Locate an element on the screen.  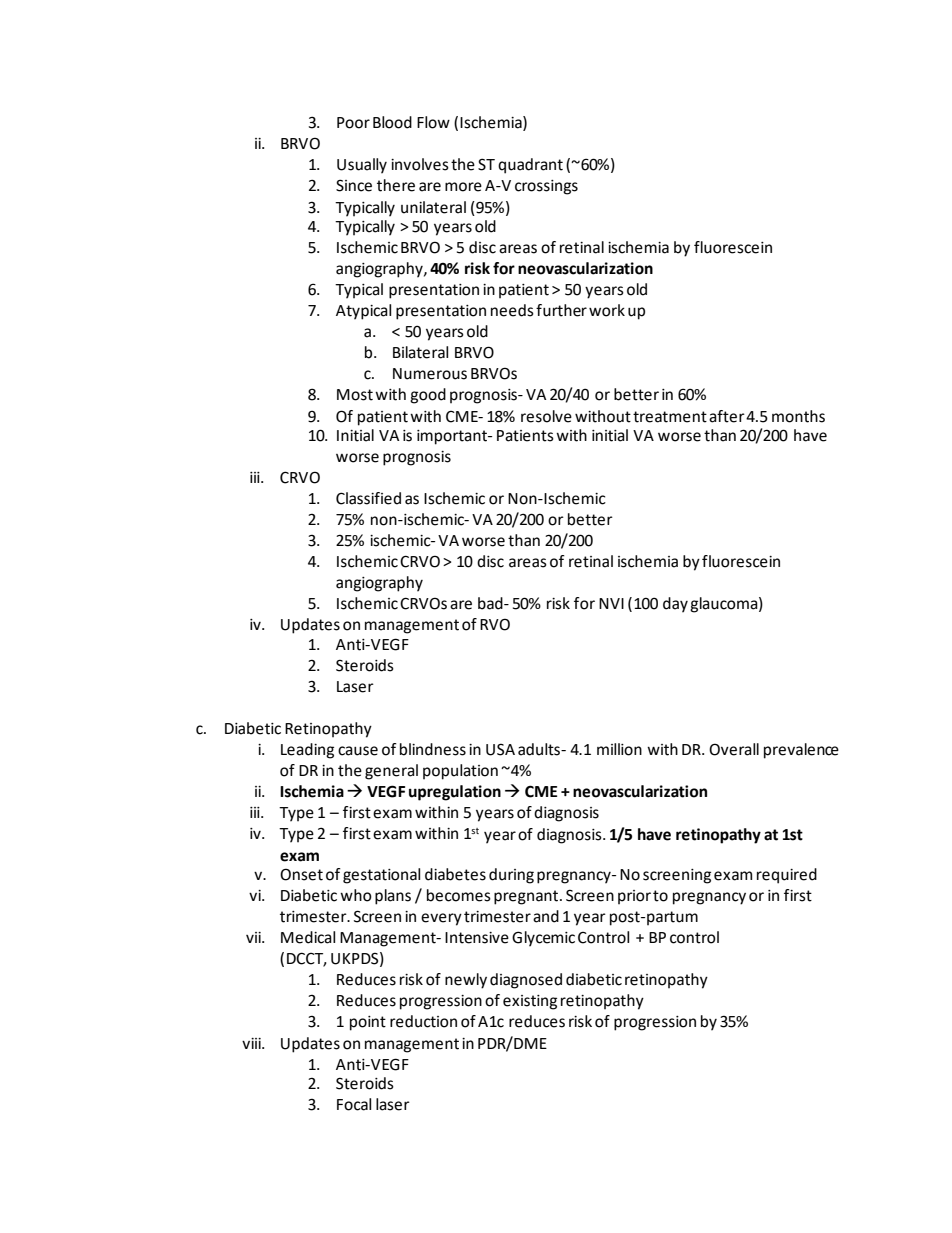
existing is located at coordinates (530, 1002).
